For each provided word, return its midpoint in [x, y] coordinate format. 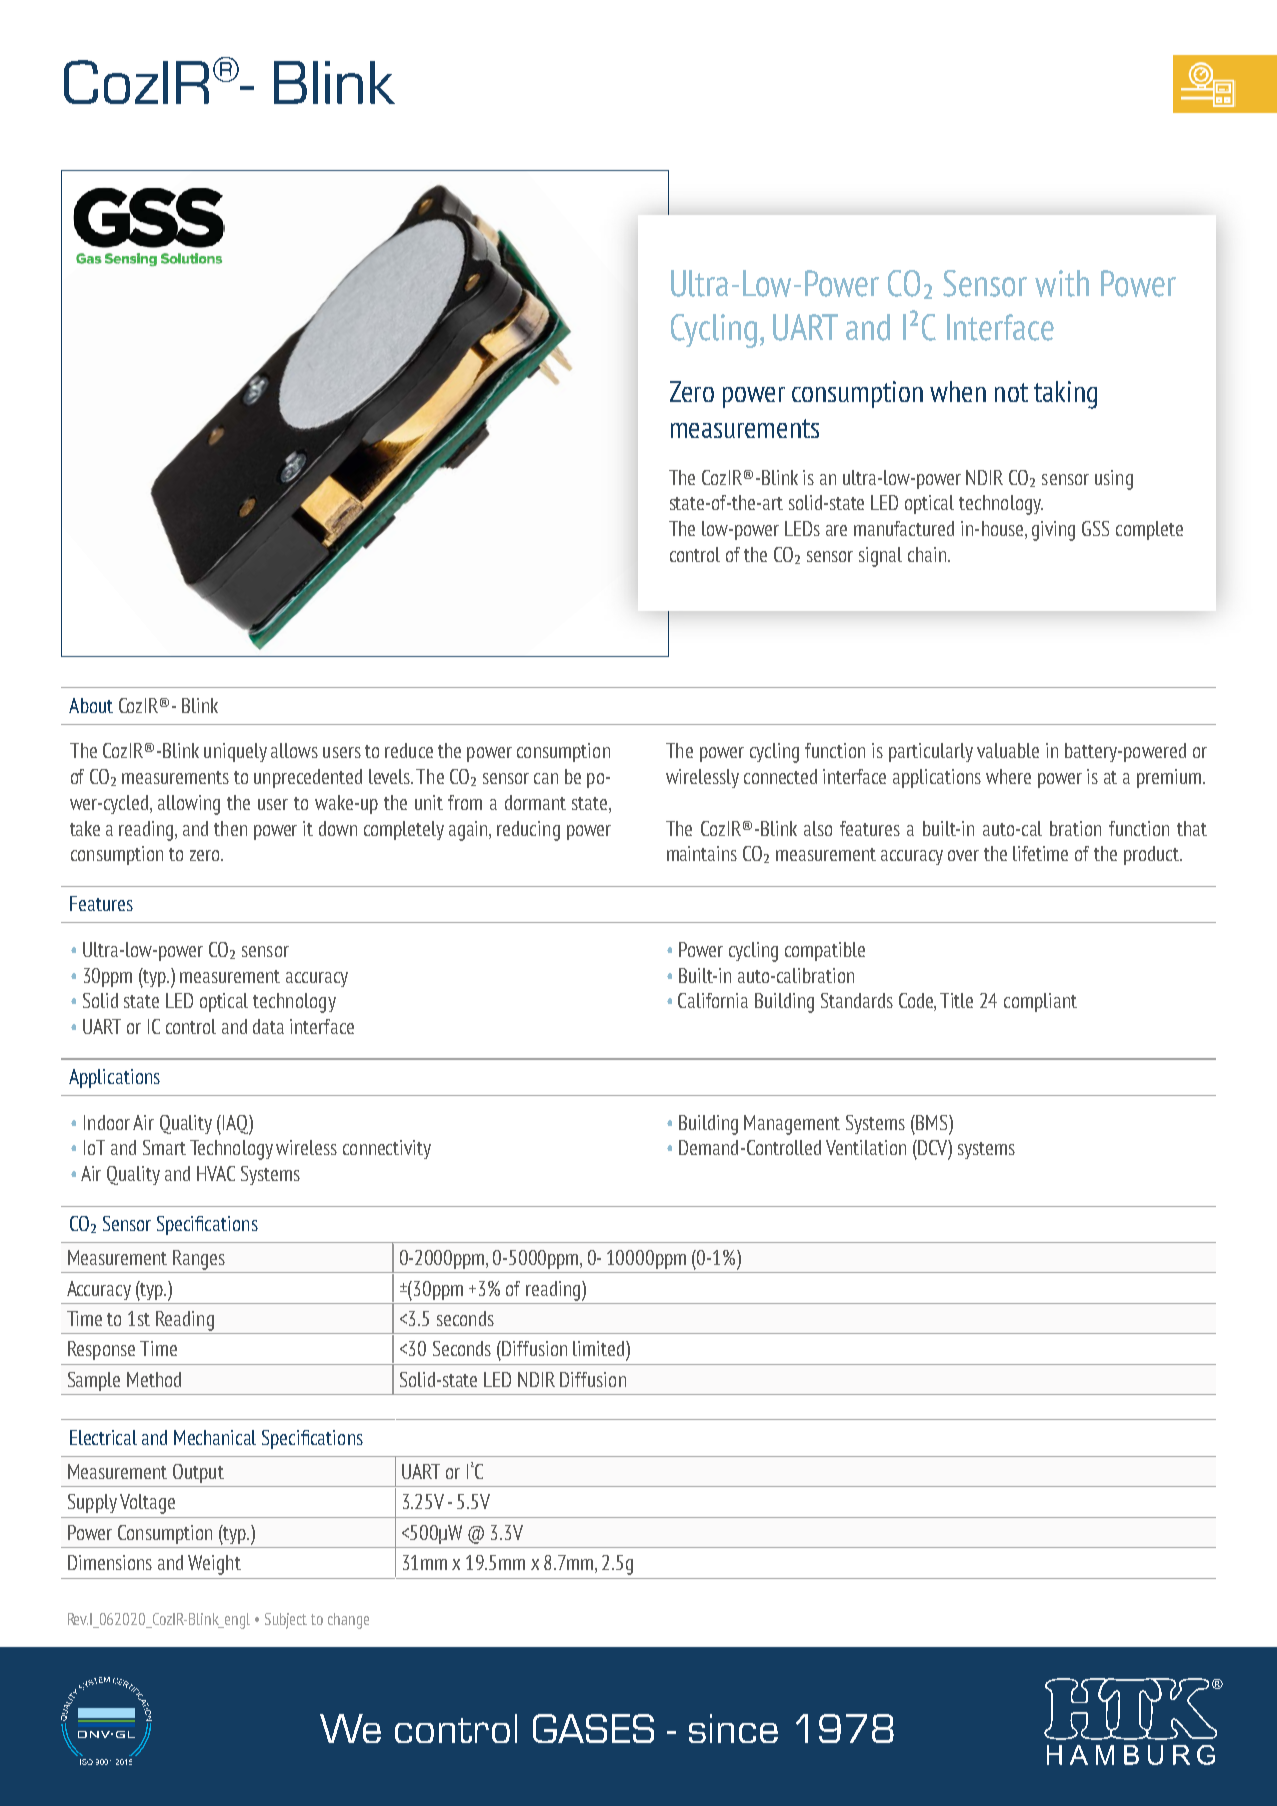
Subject [286, 1621]
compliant [1040, 1002]
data [268, 1026]
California [713, 1000]
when [958, 391]
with [1062, 283]
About [91, 705]
